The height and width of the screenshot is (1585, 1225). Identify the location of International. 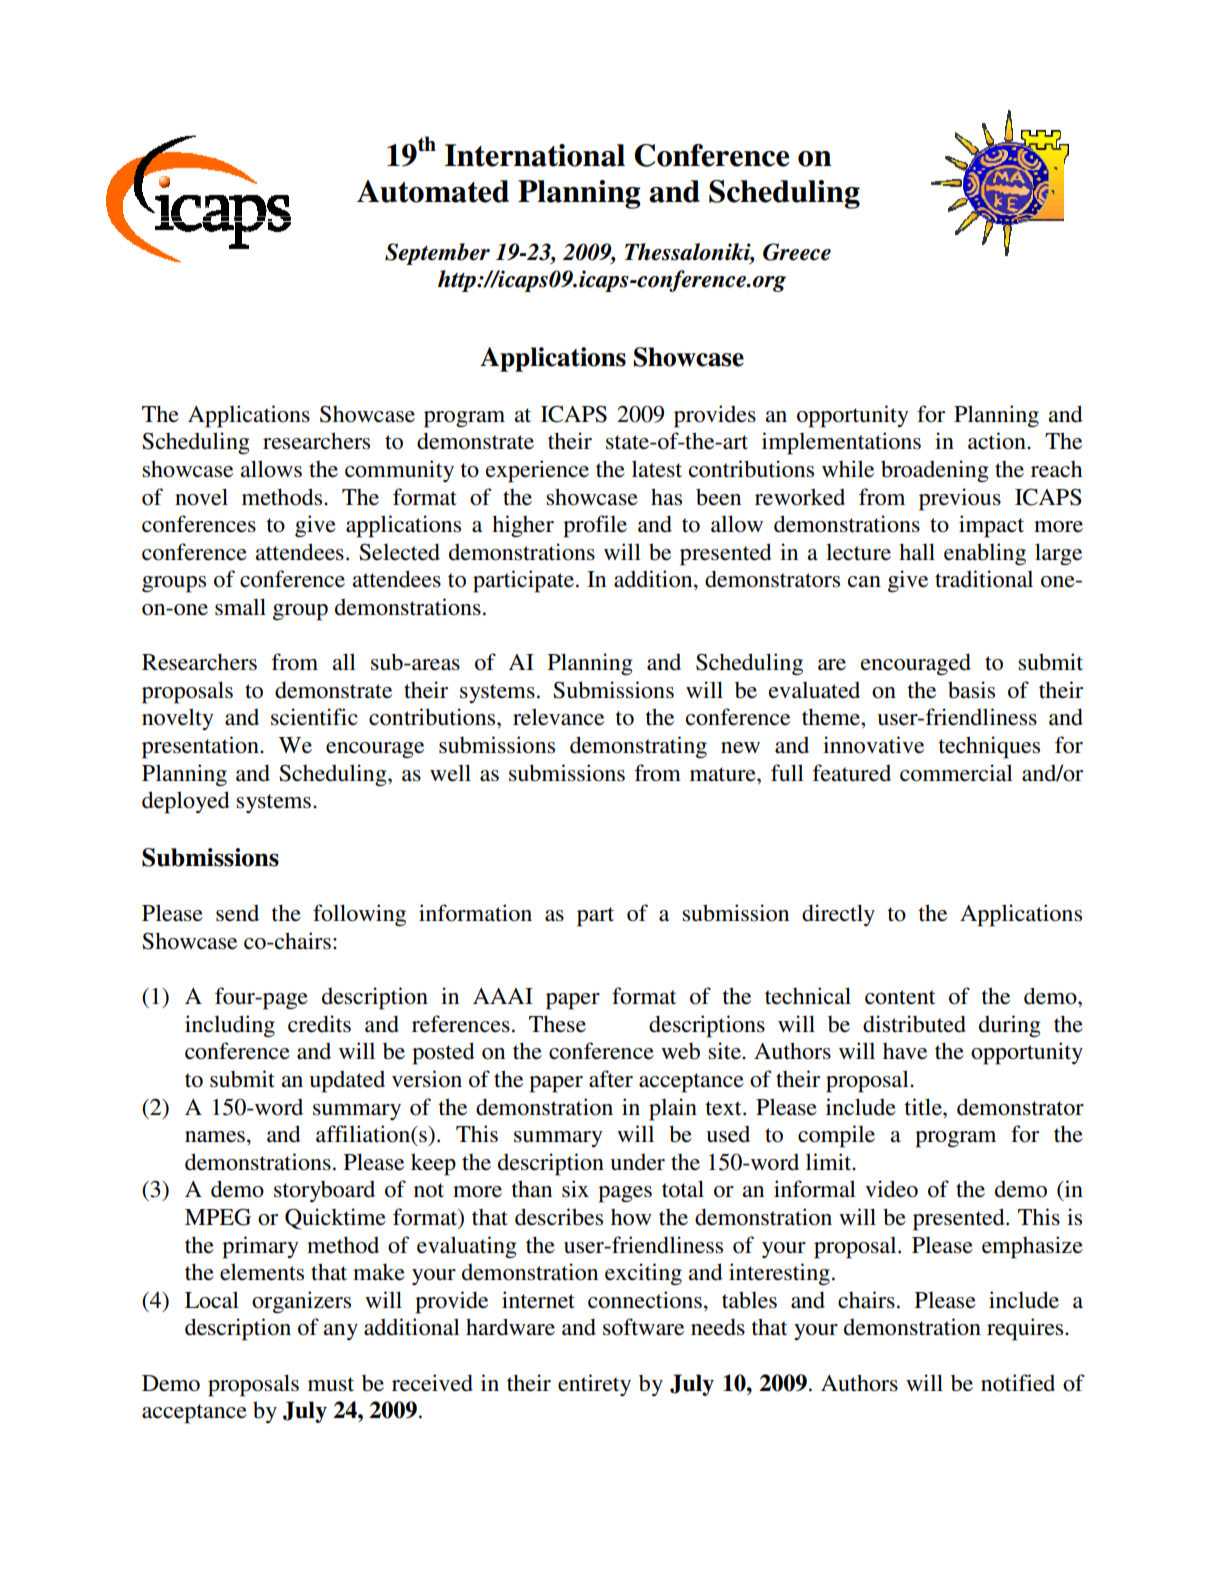
(535, 155).
